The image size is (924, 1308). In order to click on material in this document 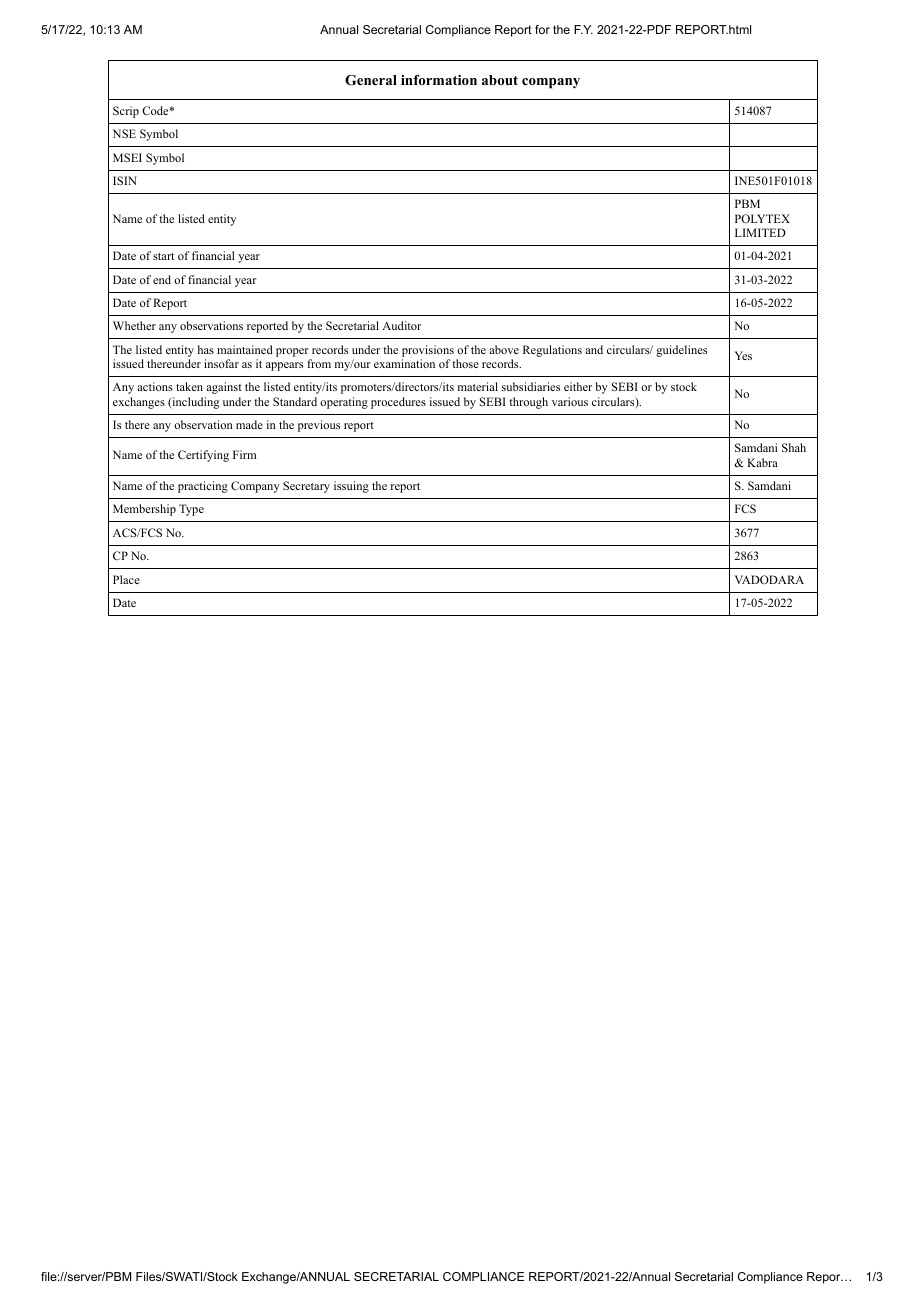, I will do `click(478, 386)`.
